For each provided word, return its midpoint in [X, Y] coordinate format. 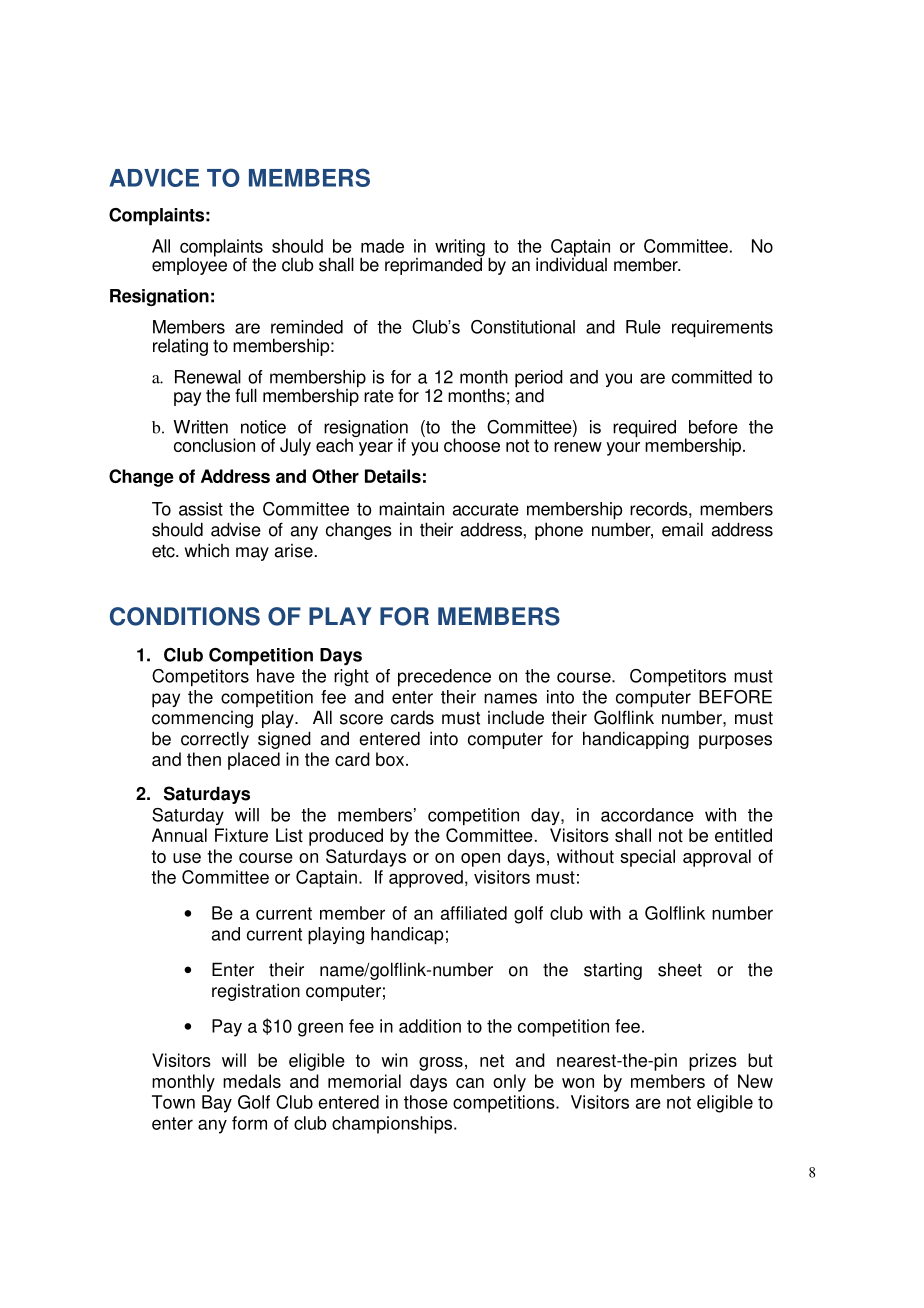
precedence [444, 678]
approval [717, 858]
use [187, 858]
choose [472, 445]
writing [460, 249]
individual [571, 263]
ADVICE [154, 177]
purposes [735, 742]
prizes [713, 1062]
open [480, 860]
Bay [217, 1104]
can [470, 1083]
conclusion [214, 445]
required [644, 429]
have [276, 676]
